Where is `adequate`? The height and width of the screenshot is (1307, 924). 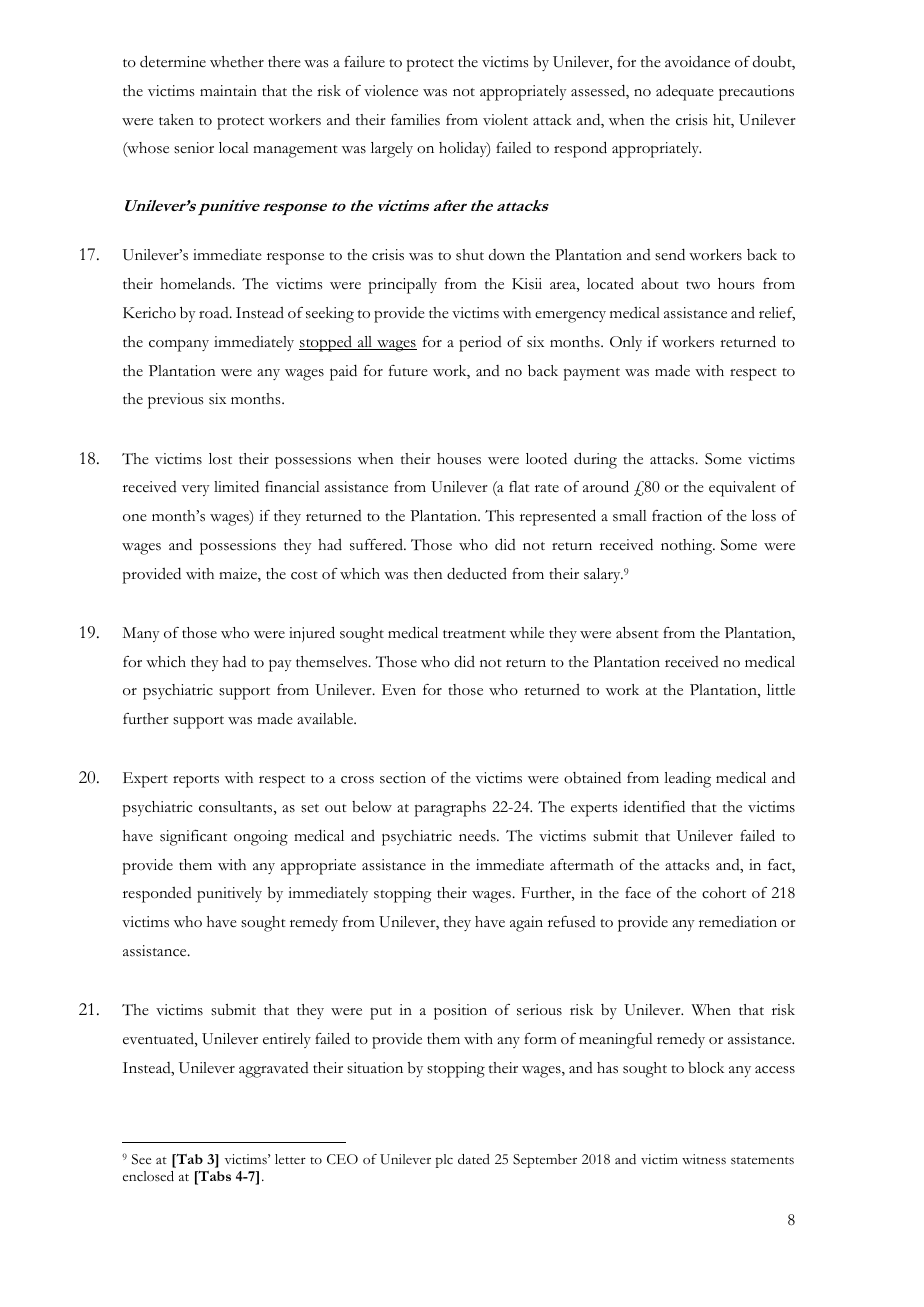 adequate is located at coordinates (685, 92).
